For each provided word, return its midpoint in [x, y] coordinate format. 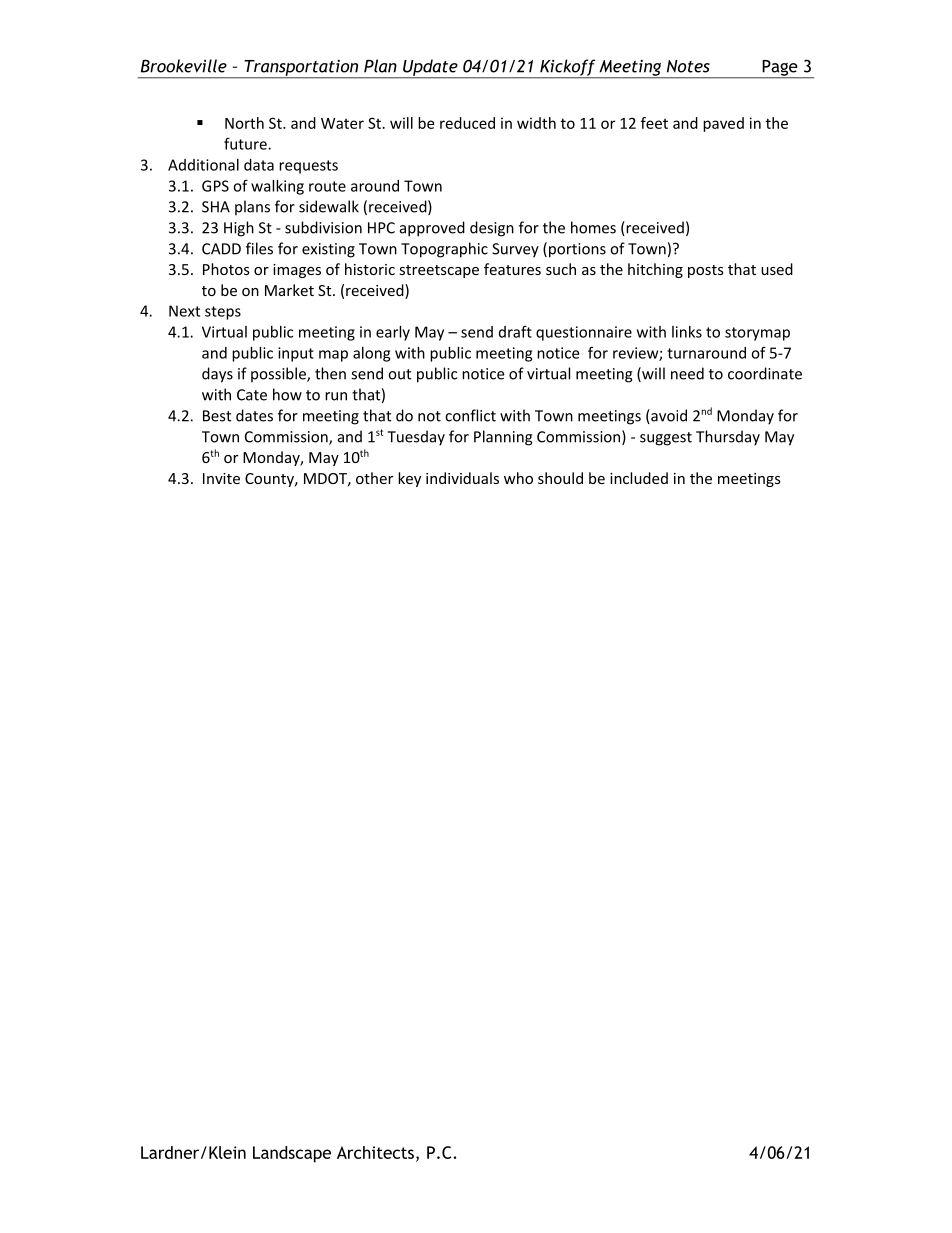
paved [723, 124]
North [244, 123]
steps [223, 313]
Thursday [728, 438]
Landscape [292, 1154]
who [518, 478]
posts [706, 271]
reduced [467, 123]
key [409, 479]
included [639, 478]
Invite [221, 478]
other [374, 478]
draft [515, 331]
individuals [462, 478]
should [560, 478]
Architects [375, 1152]
